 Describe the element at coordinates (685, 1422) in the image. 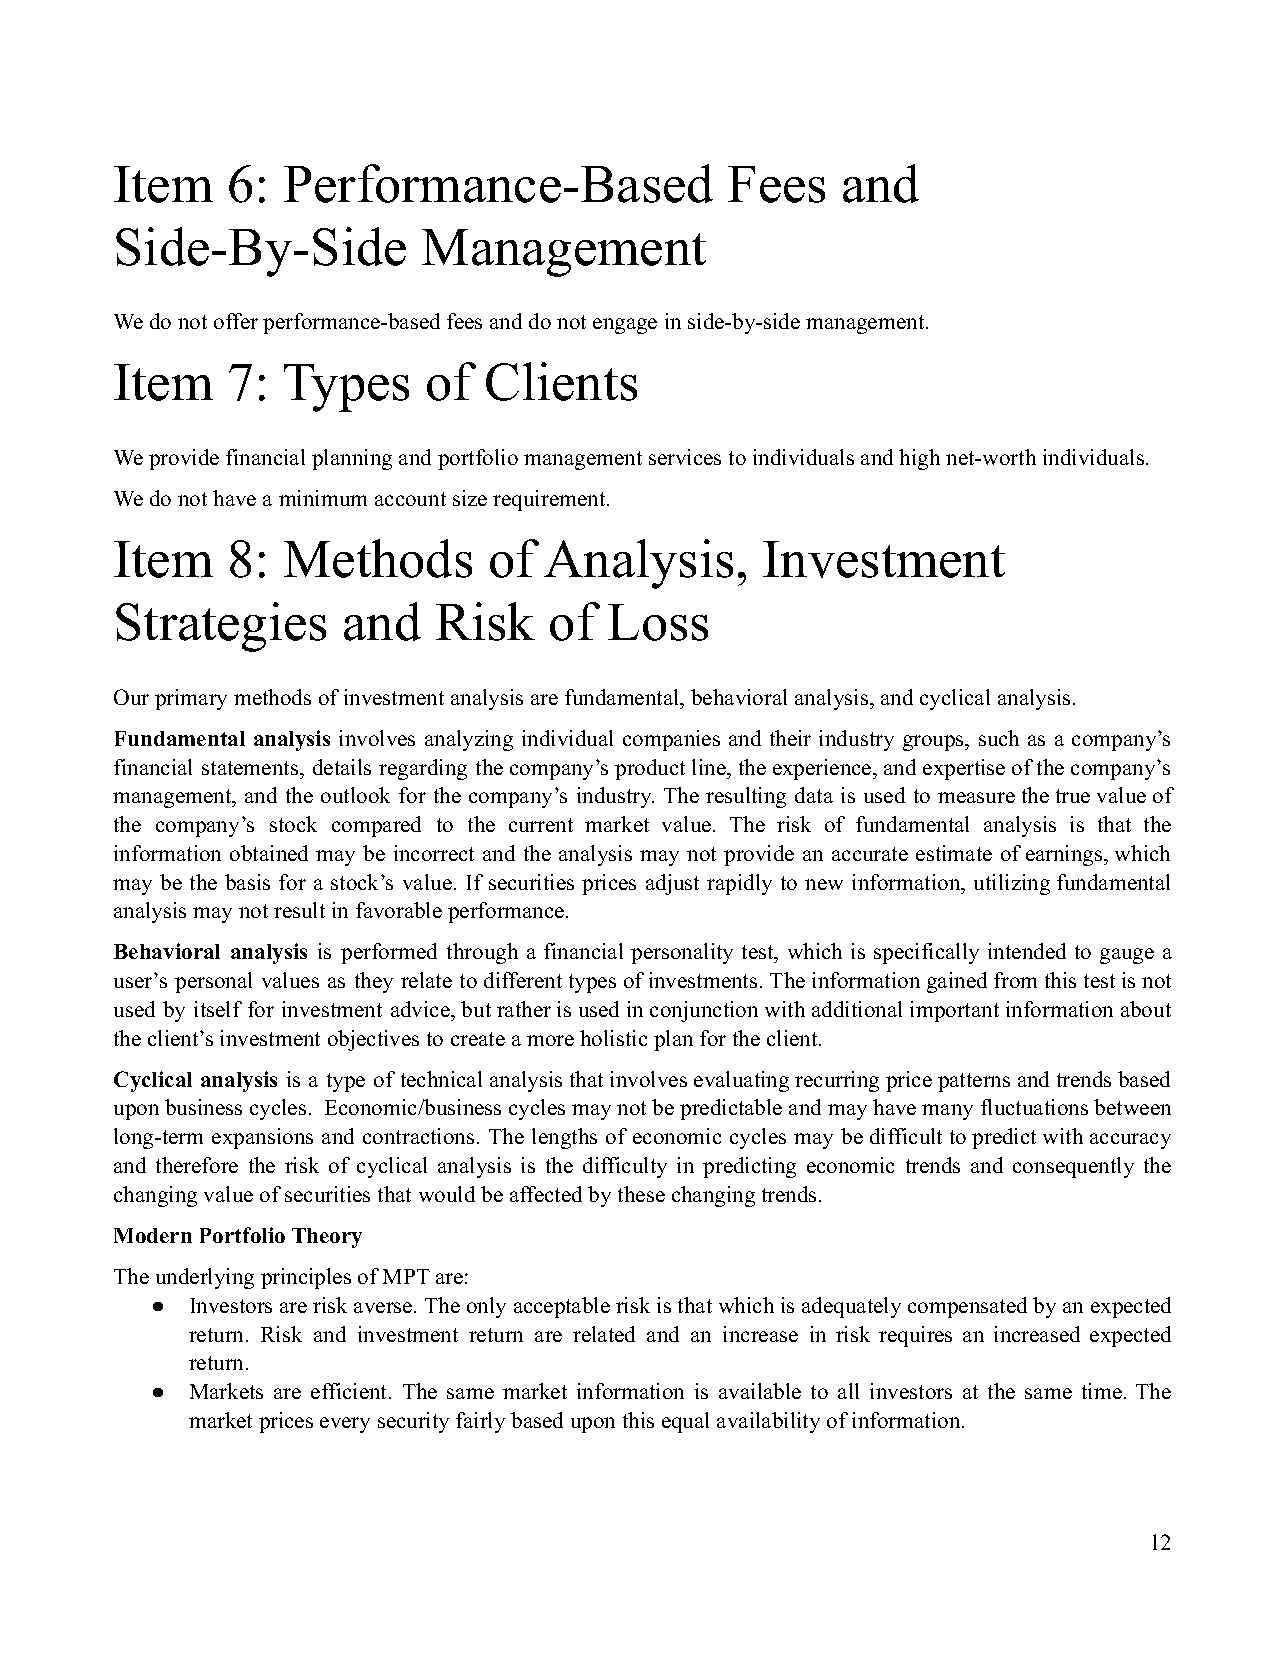

I see `equal` at that location.
